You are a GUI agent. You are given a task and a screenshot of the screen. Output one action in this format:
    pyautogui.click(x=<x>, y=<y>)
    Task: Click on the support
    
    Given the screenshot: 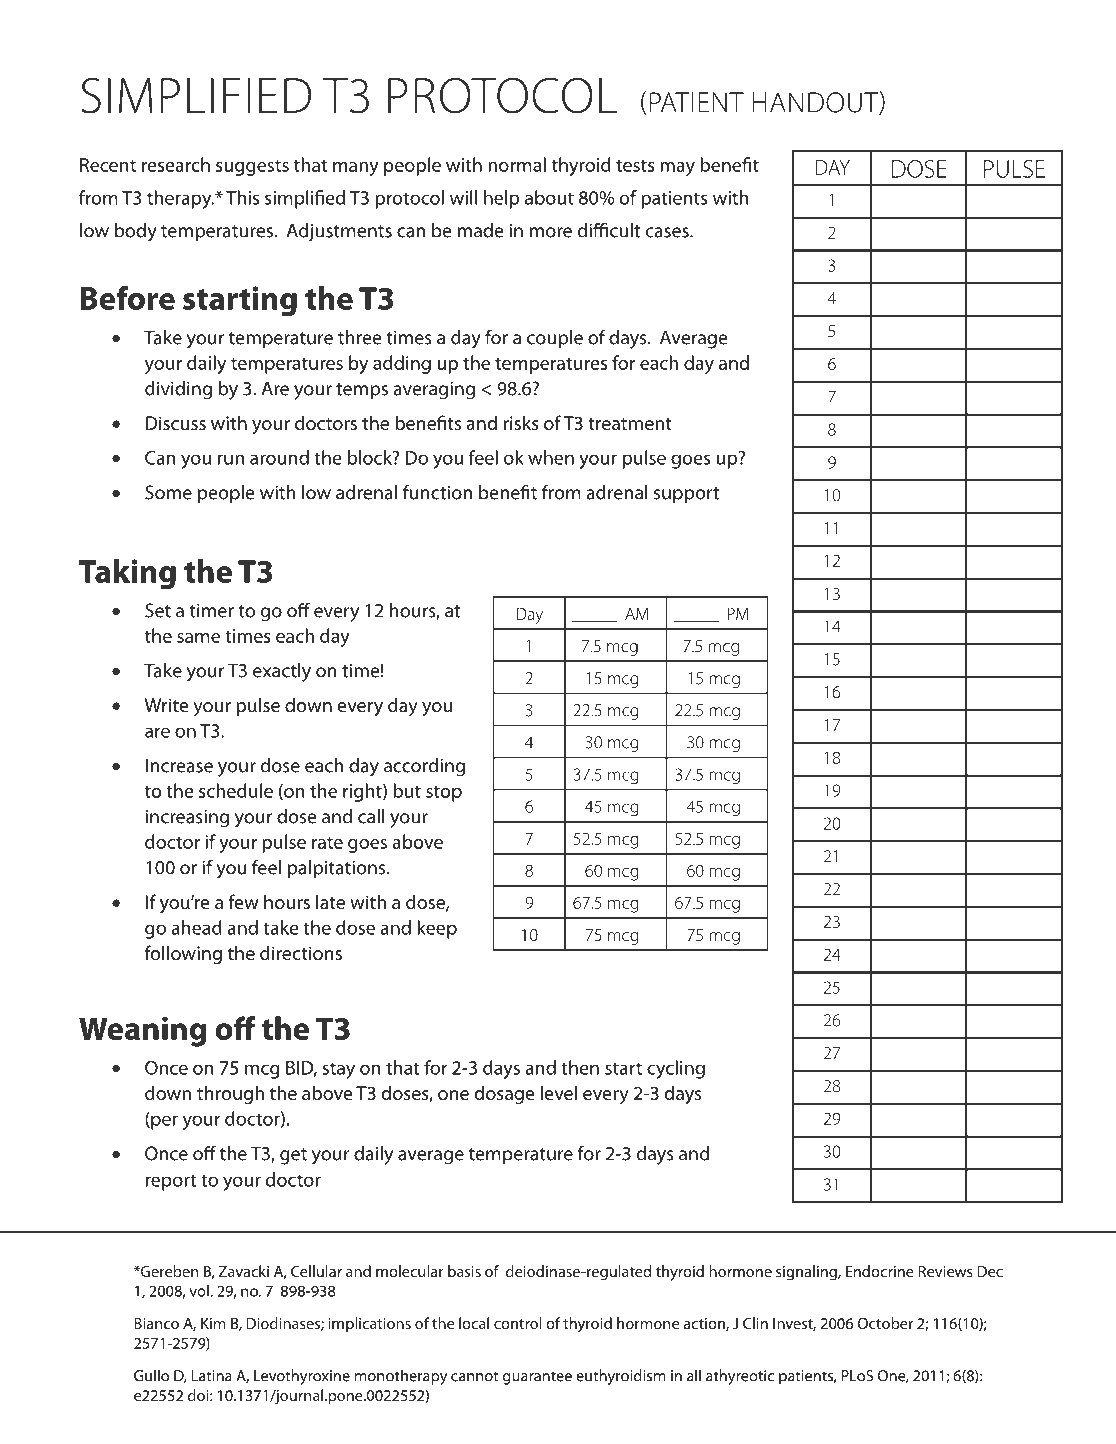 What is the action you would take?
    pyautogui.click(x=686, y=495)
